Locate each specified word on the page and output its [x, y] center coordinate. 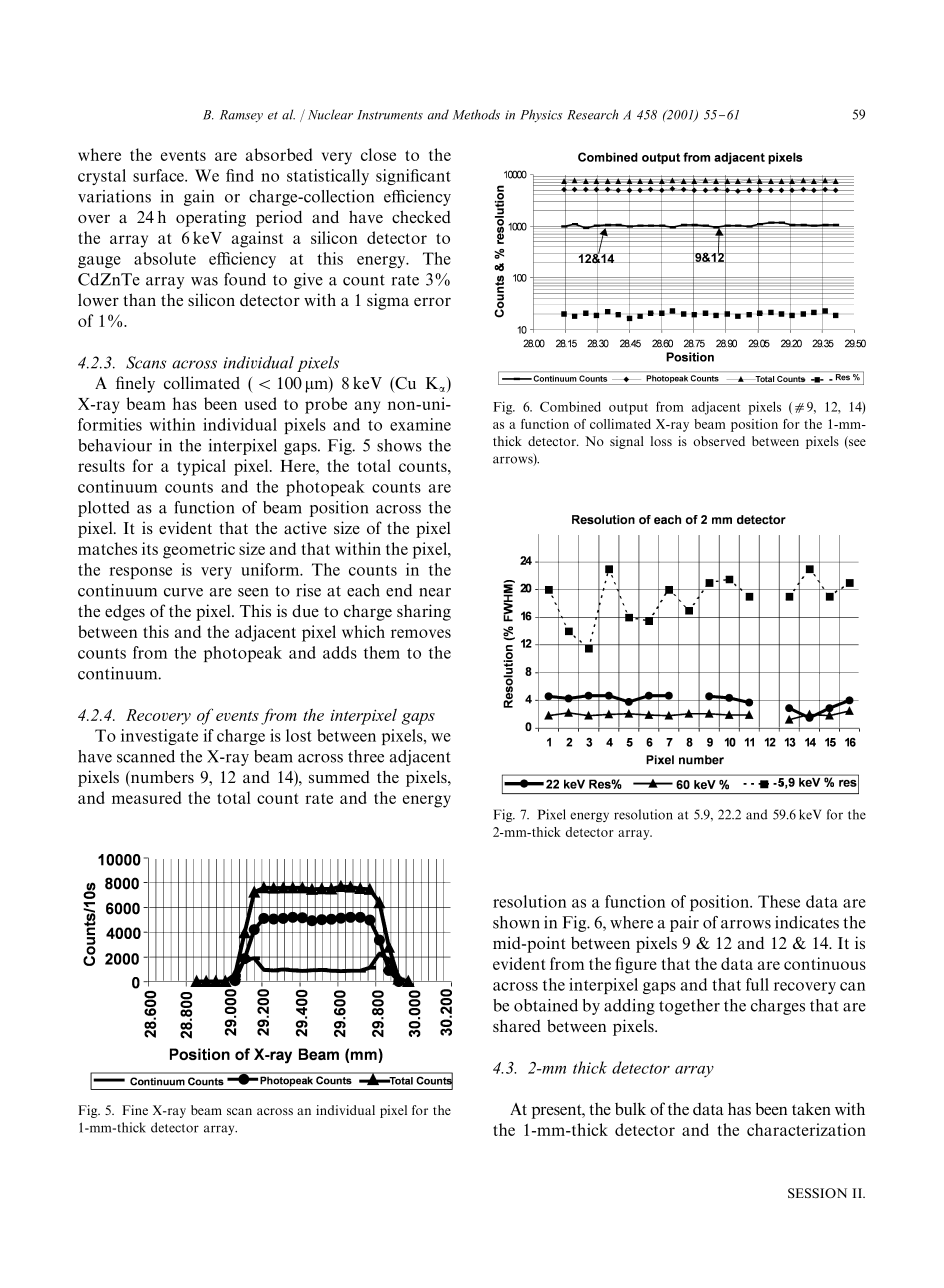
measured [147, 797]
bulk [630, 1108]
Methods [476, 114]
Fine [135, 1110]
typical [201, 467]
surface [159, 175]
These [779, 901]
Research [592, 114]
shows [399, 445]
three [366, 756]
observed [719, 441]
